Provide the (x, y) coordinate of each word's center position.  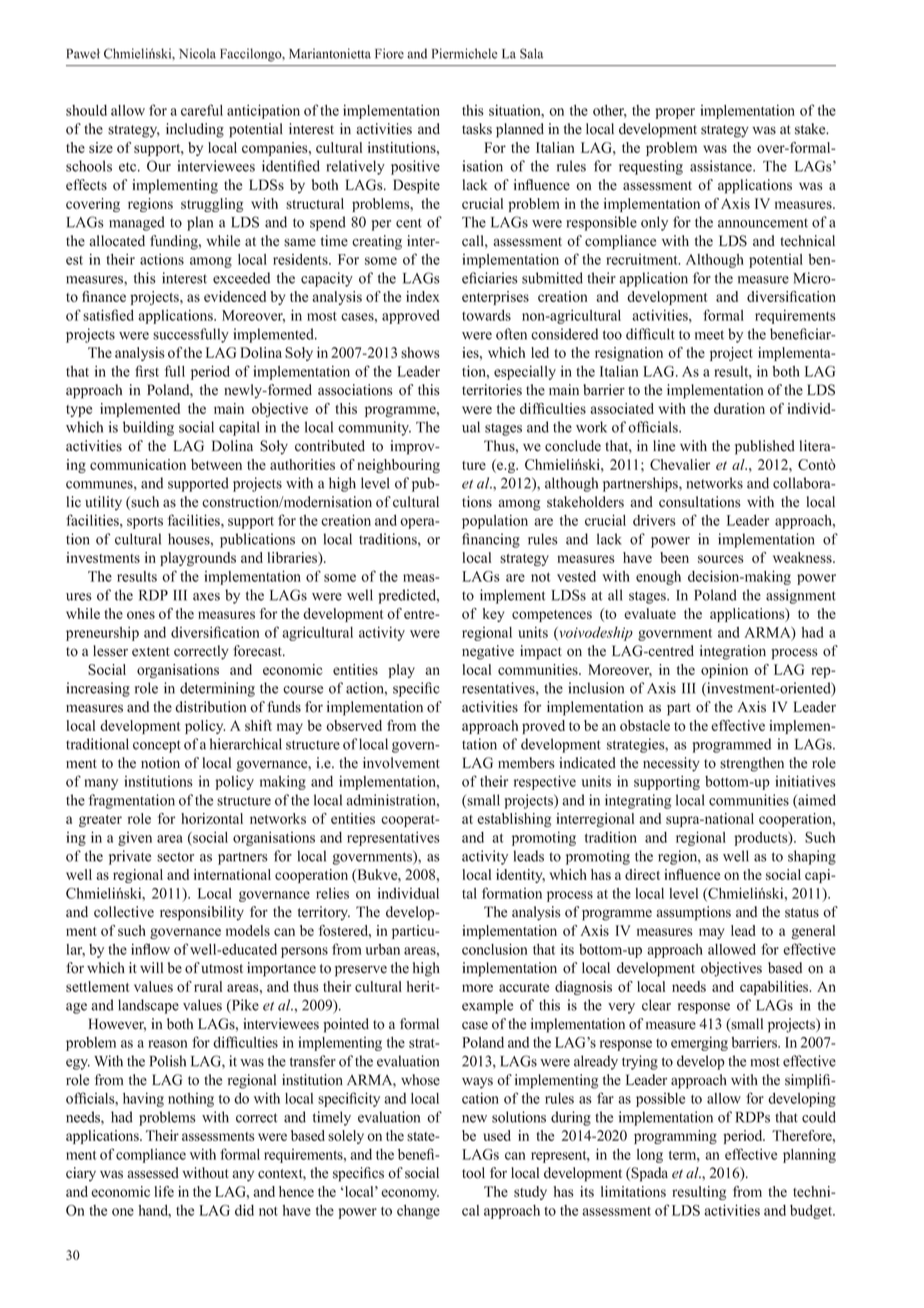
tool (473, 1173)
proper (675, 113)
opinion (724, 671)
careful (202, 110)
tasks (477, 129)
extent (151, 652)
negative (488, 652)
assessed (153, 1173)
